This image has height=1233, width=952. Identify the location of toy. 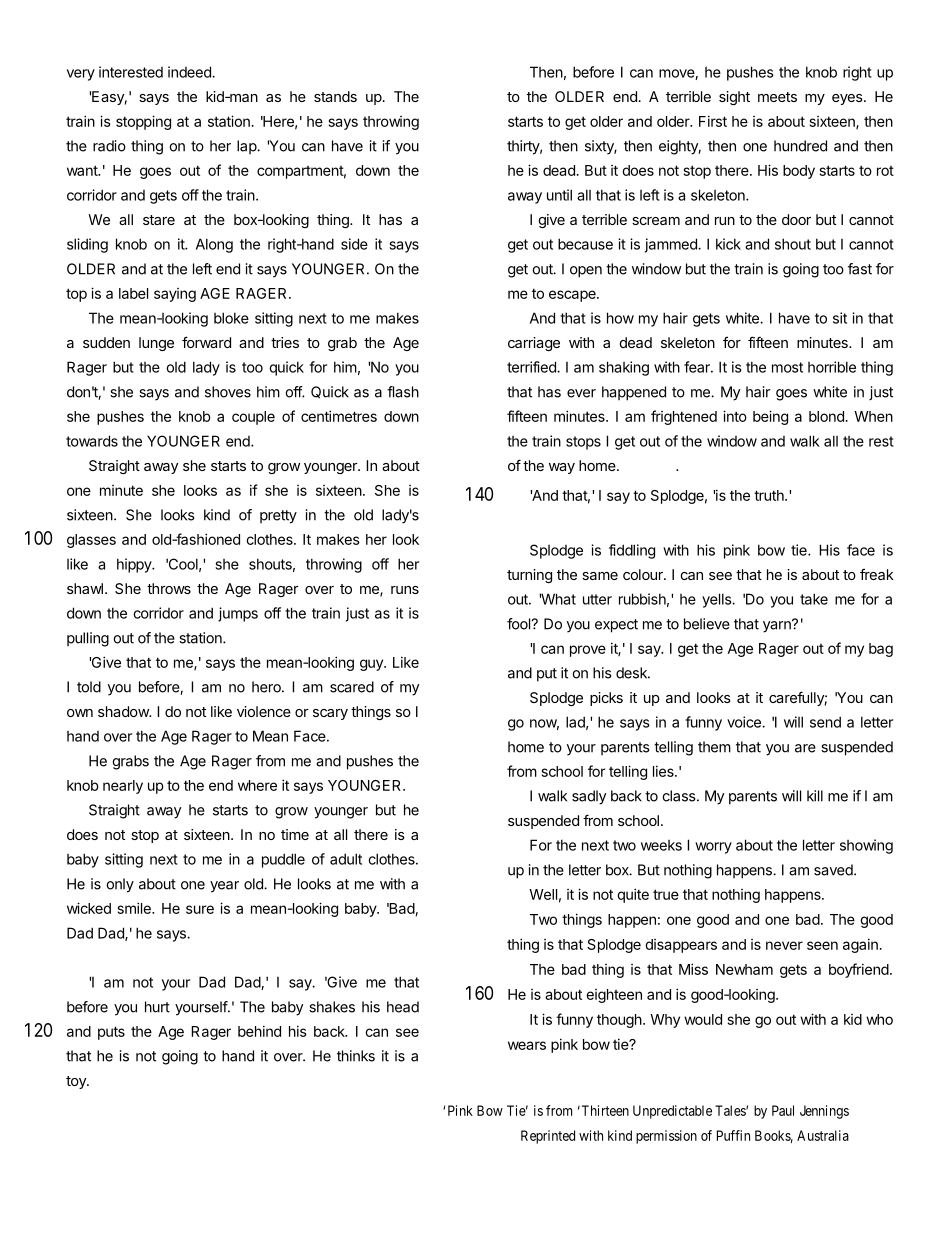
(77, 1082).
